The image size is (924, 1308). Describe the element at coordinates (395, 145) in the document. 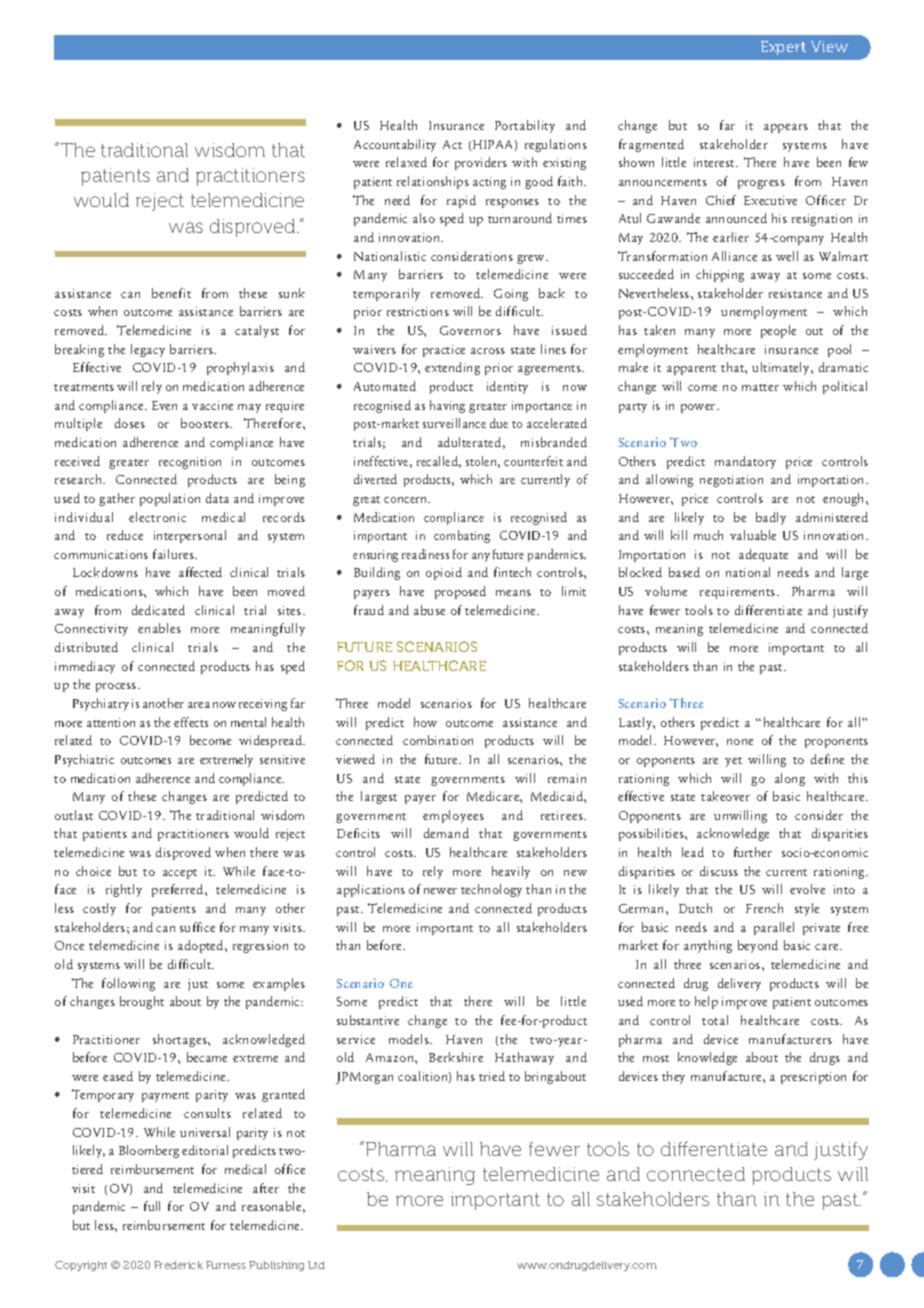

I see `Accountability` at that location.
